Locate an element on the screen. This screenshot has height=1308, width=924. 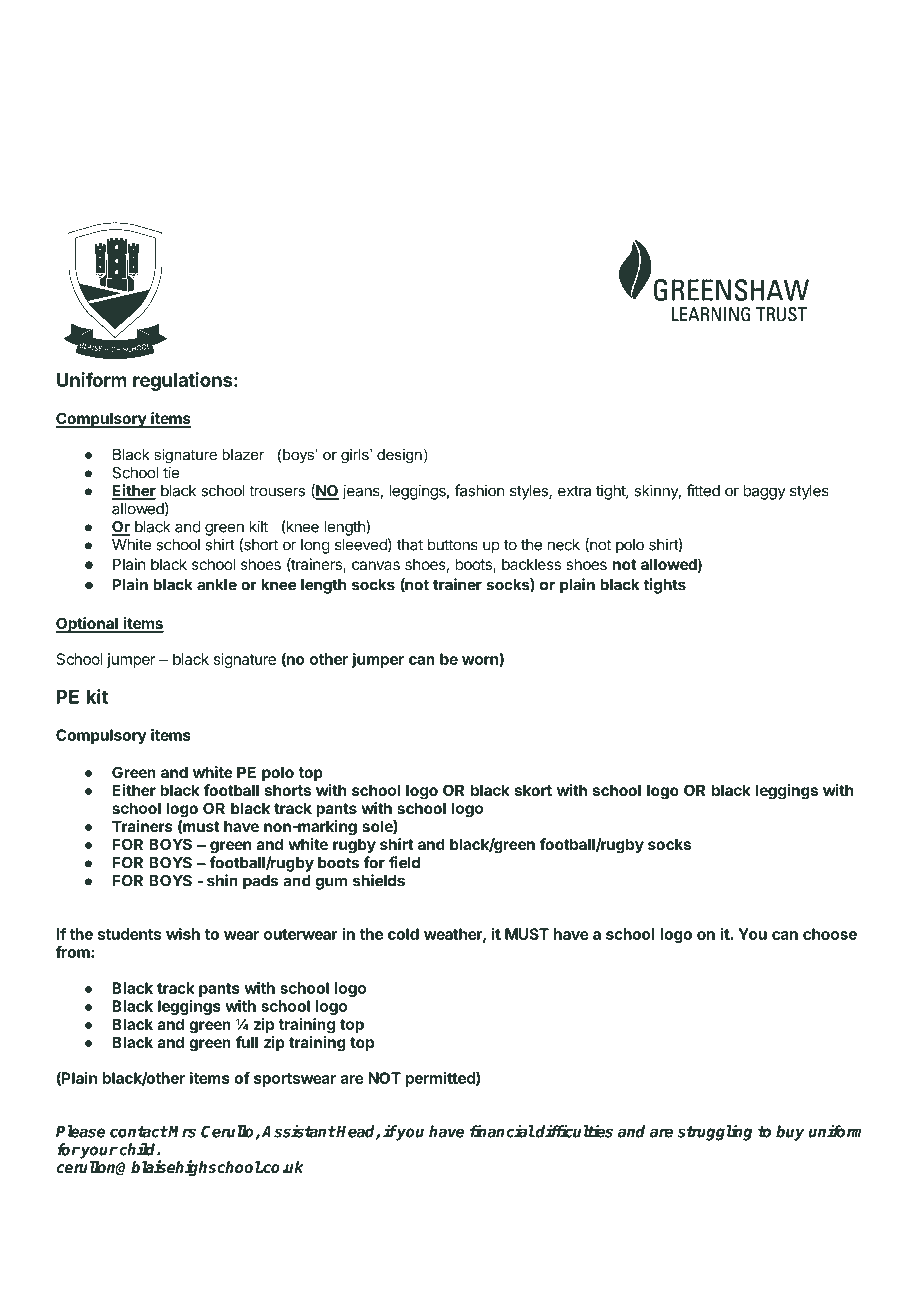
Optional is located at coordinates (88, 625).
